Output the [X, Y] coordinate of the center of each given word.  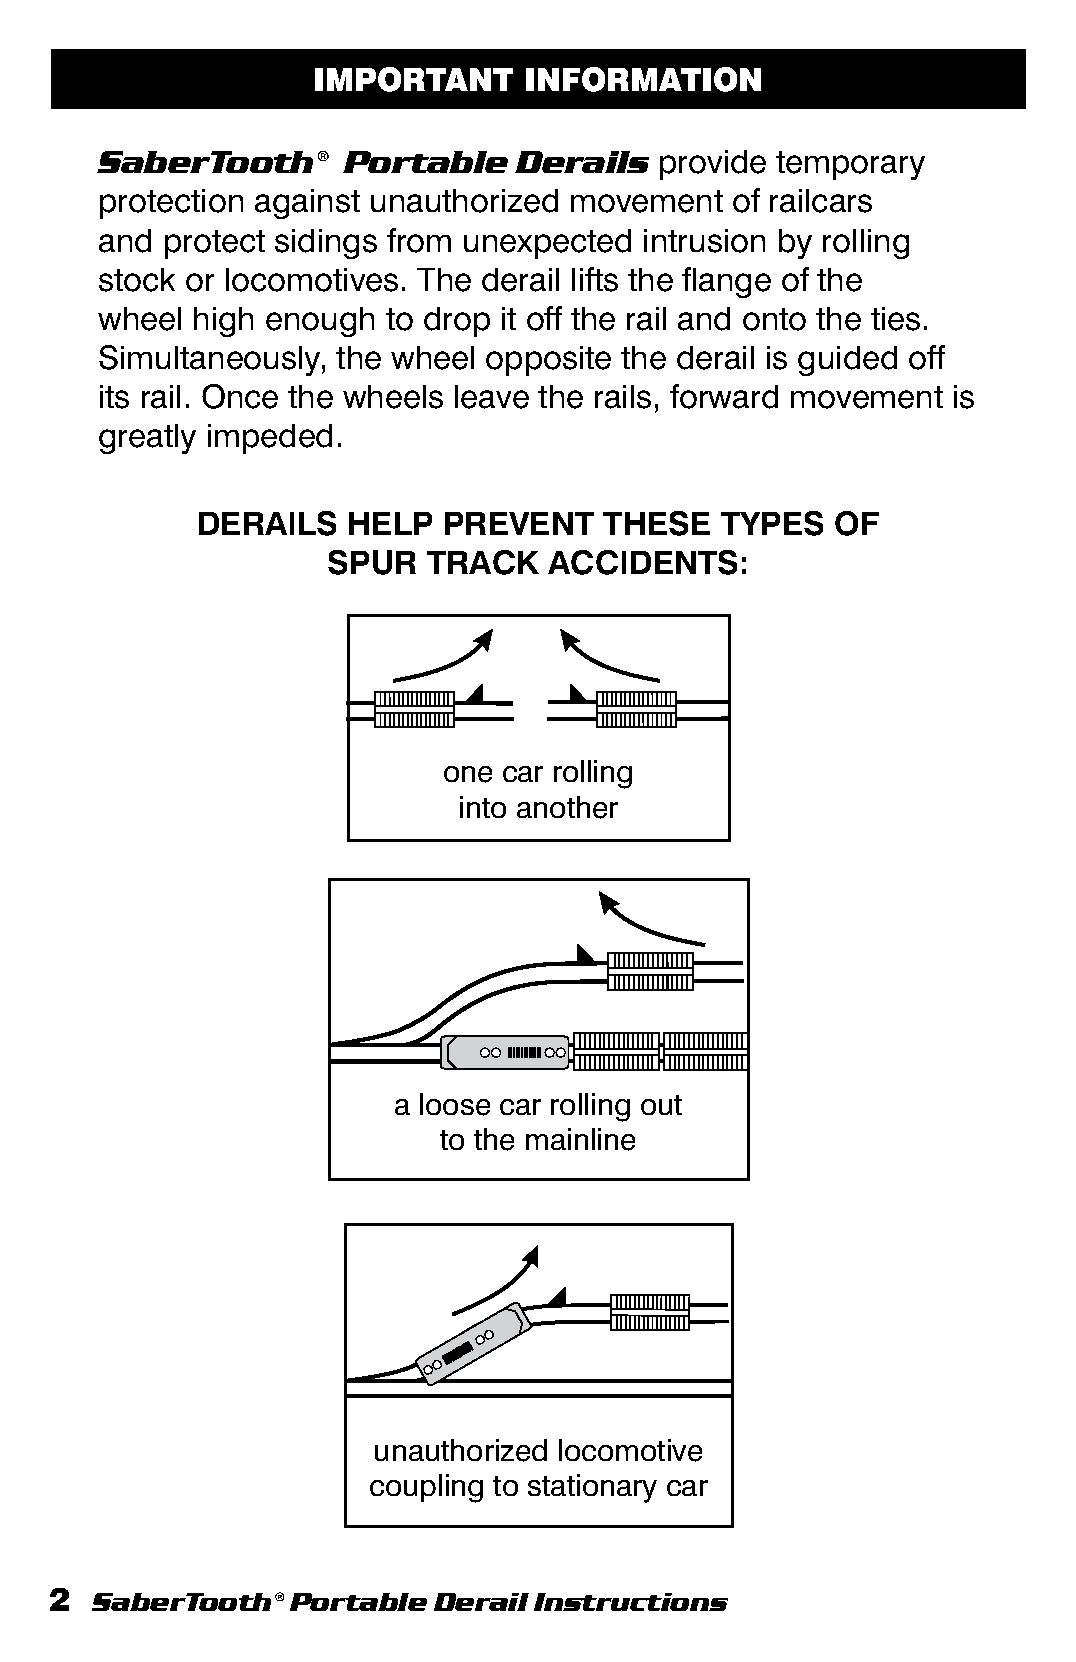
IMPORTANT [414, 79]
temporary [850, 165]
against [307, 204]
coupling [426, 1488]
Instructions [631, 1602]
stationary [592, 1488]
